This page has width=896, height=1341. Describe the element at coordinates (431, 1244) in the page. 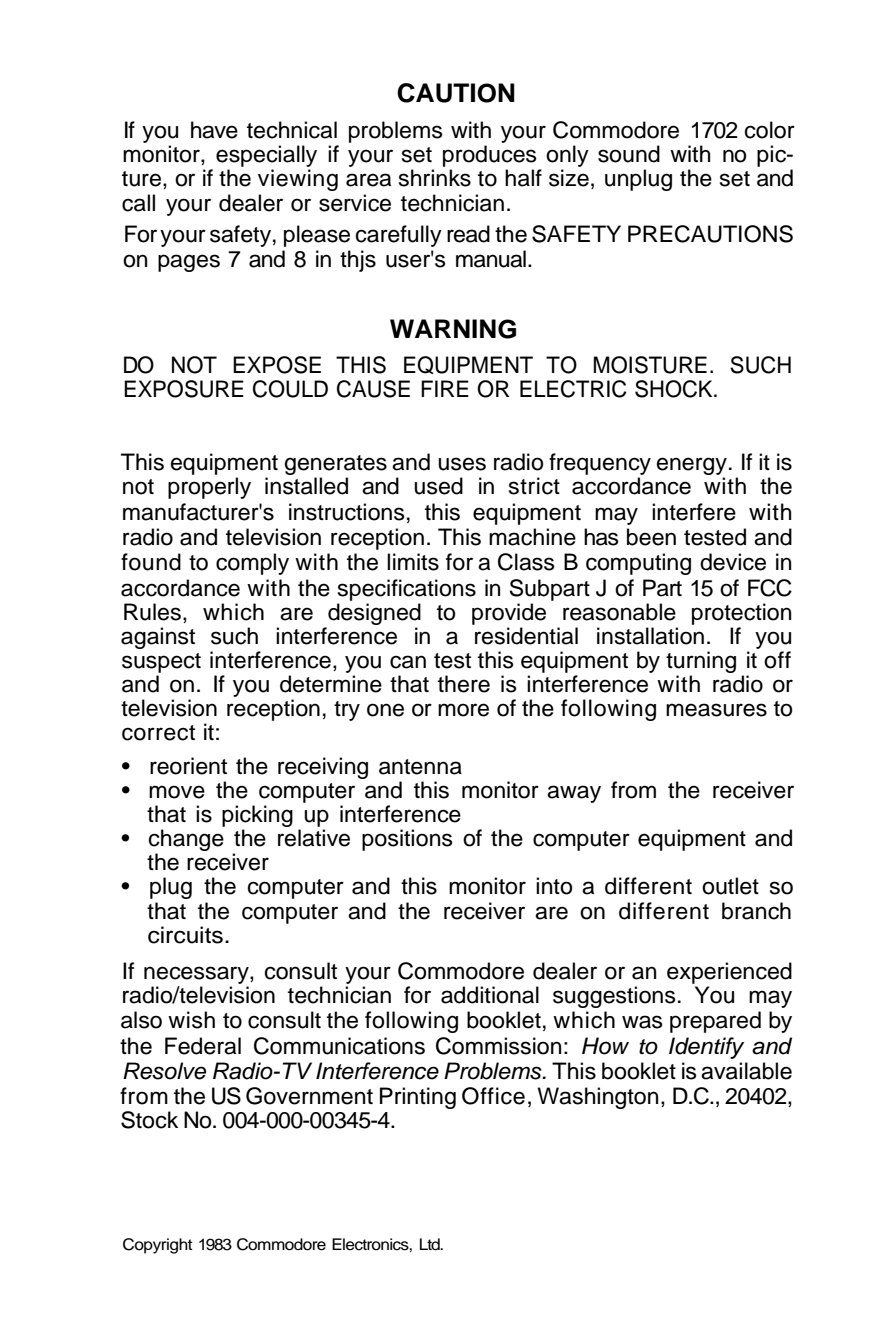

I see `Ltd` at that location.
